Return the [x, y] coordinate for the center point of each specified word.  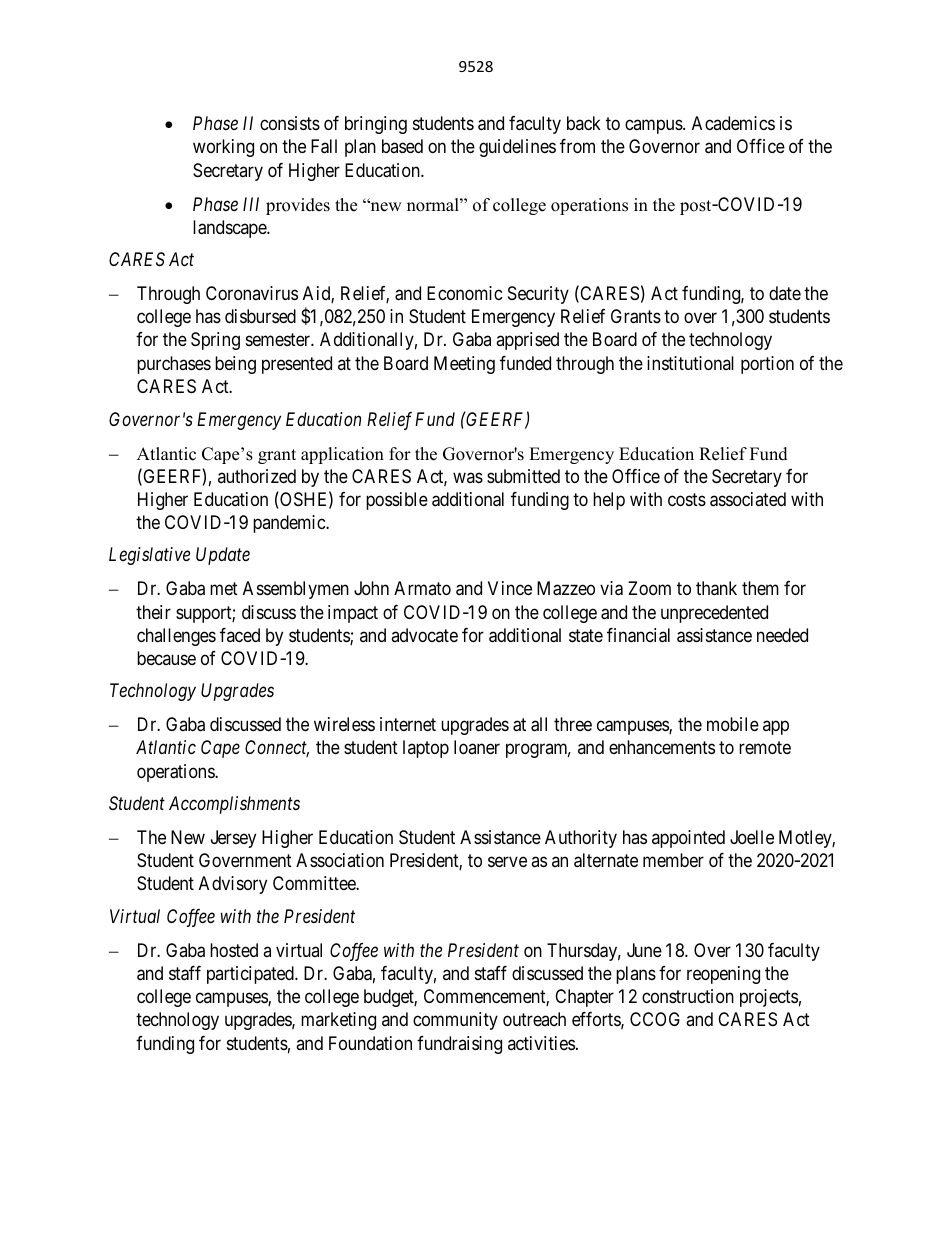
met [224, 589]
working [223, 148]
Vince [510, 588]
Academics [733, 123]
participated [251, 975]
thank [716, 588]
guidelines [517, 148]
